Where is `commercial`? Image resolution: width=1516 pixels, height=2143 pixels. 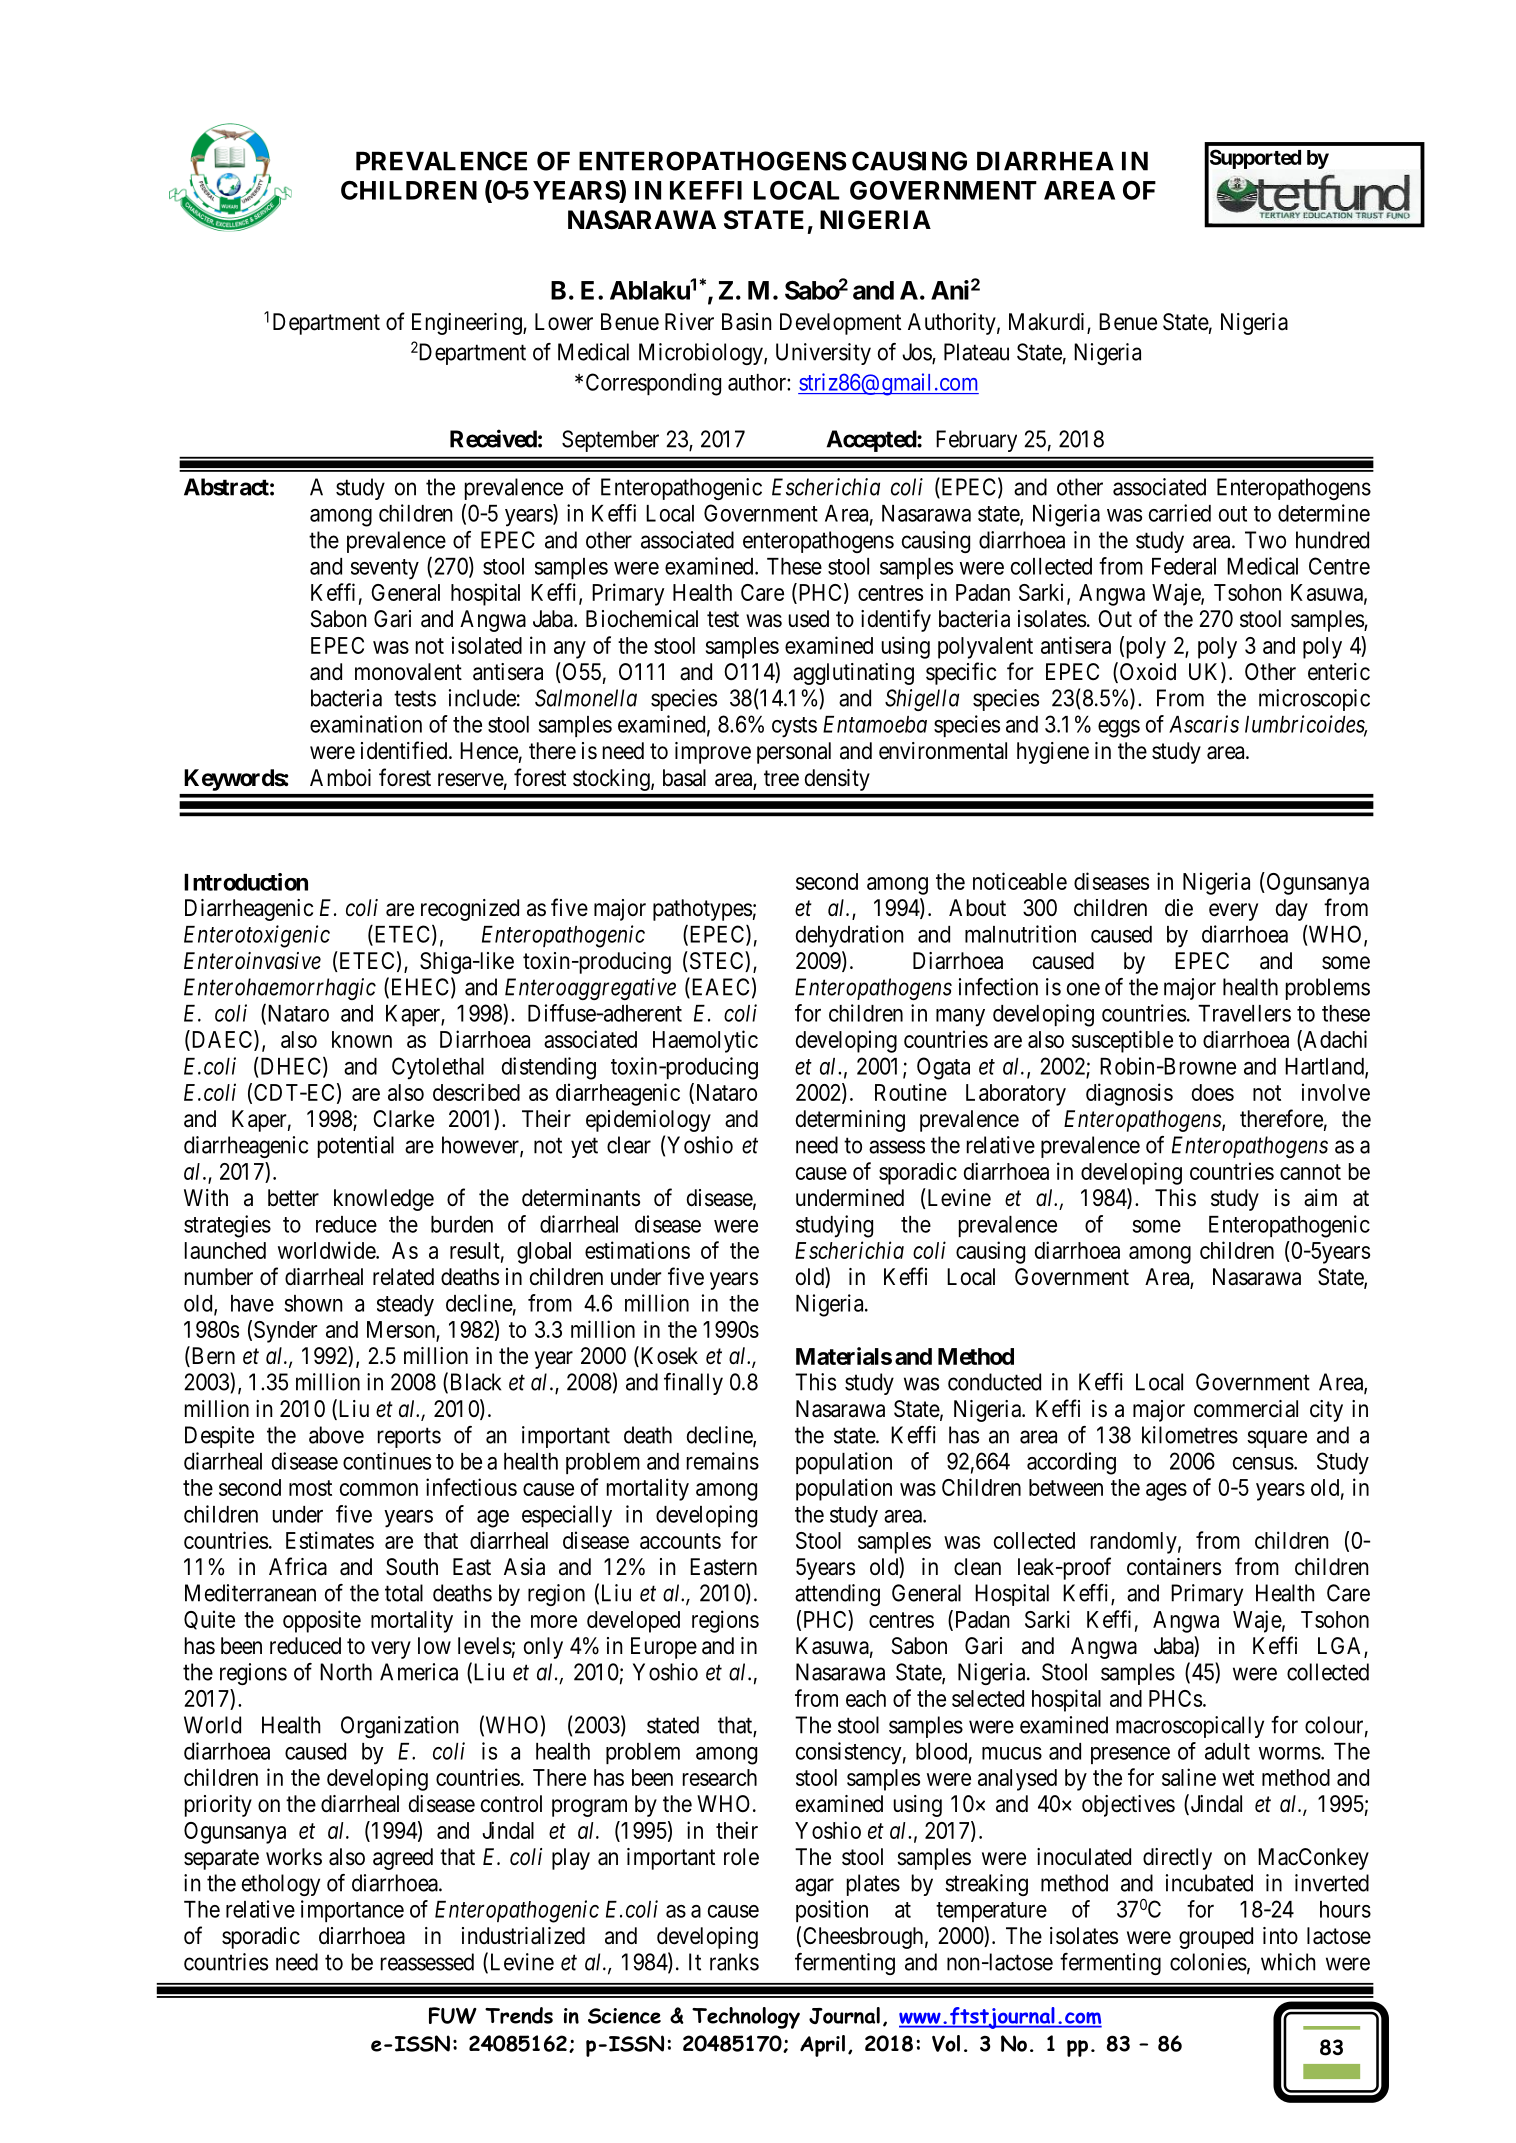 commercial is located at coordinates (1246, 1409).
